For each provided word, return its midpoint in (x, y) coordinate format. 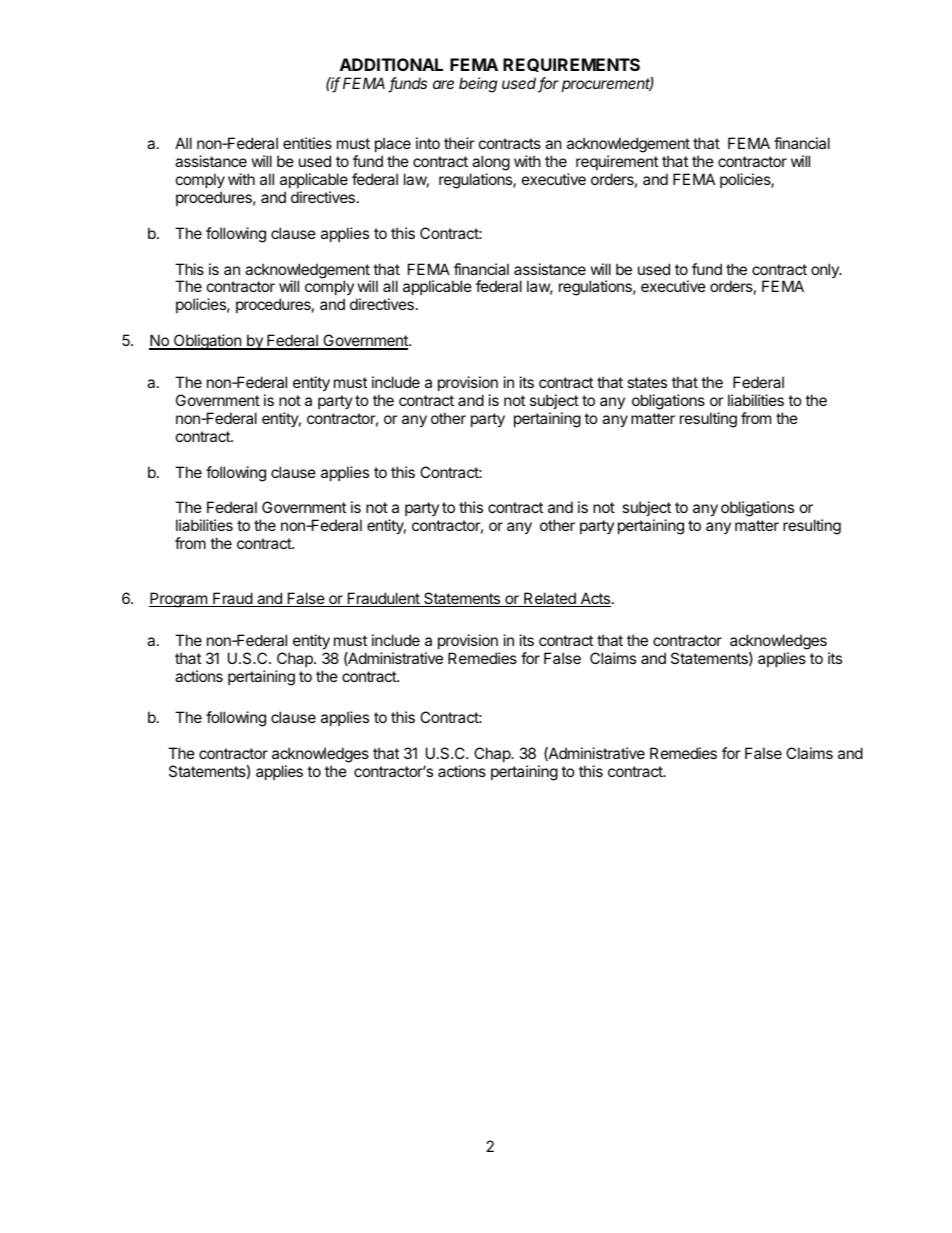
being (478, 85)
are (443, 84)
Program (179, 600)
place (393, 144)
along (491, 163)
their (459, 143)
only (826, 270)
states (647, 382)
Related (550, 599)
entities (307, 143)
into (428, 143)
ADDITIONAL (391, 64)
